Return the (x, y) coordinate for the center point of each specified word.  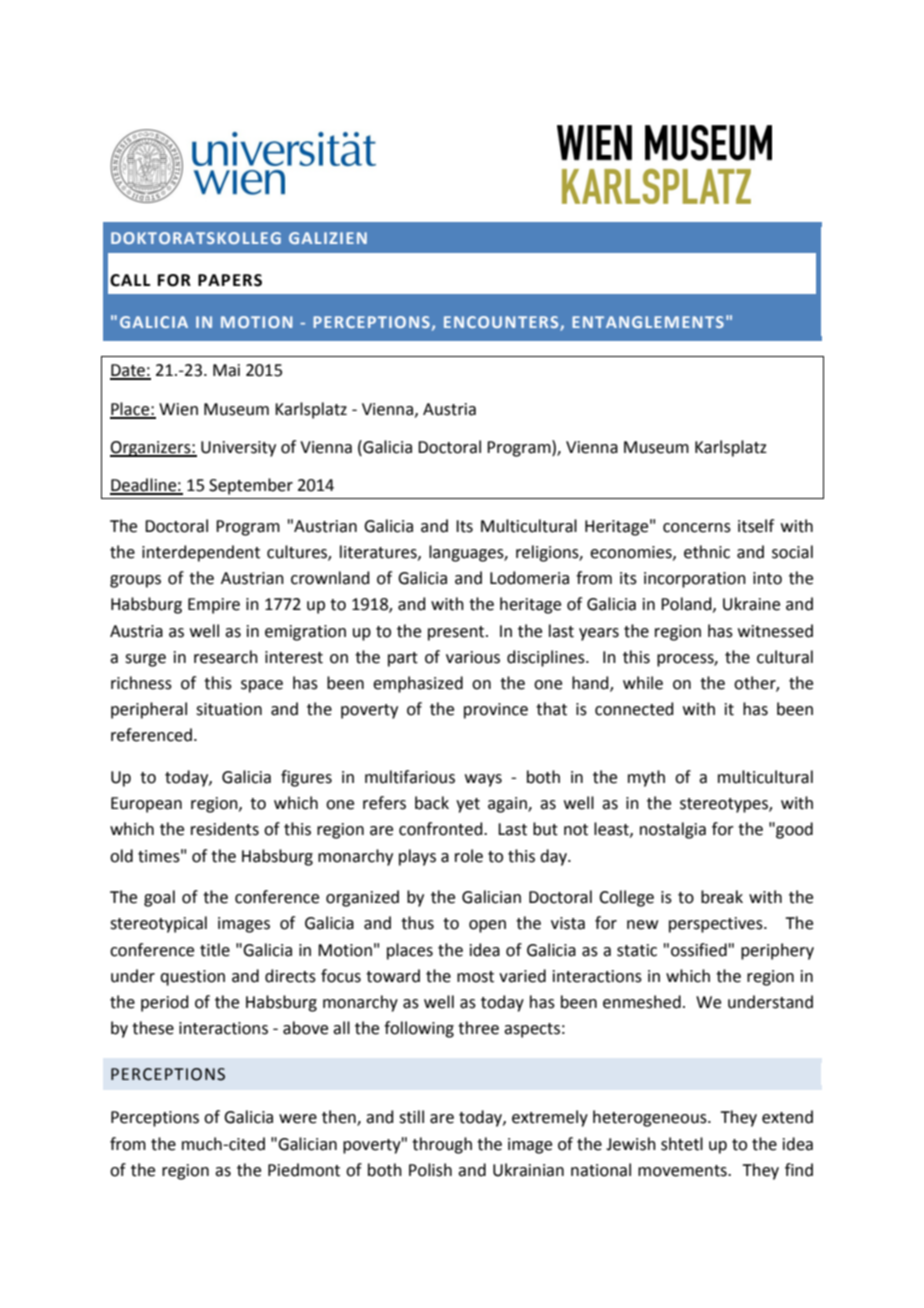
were (298, 1119)
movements (683, 1171)
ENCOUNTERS (502, 323)
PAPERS (230, 280)
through (442, 1145)
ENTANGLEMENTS (648, 322)
